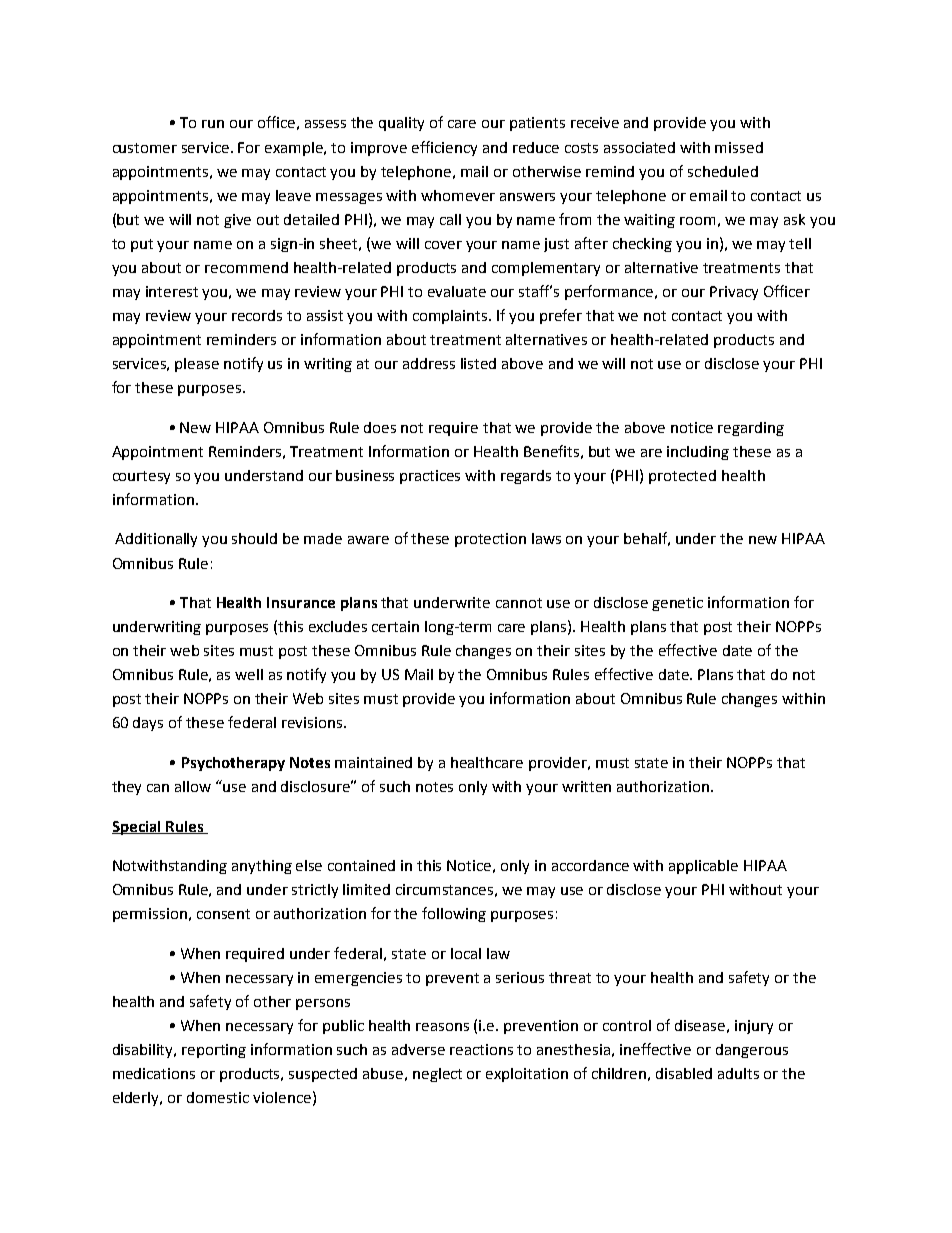 The width and height of the document is (952, 1233). What do you see at coordinates (193, 786) in the document?
I see `allow` at bounding box center [193, 786].
